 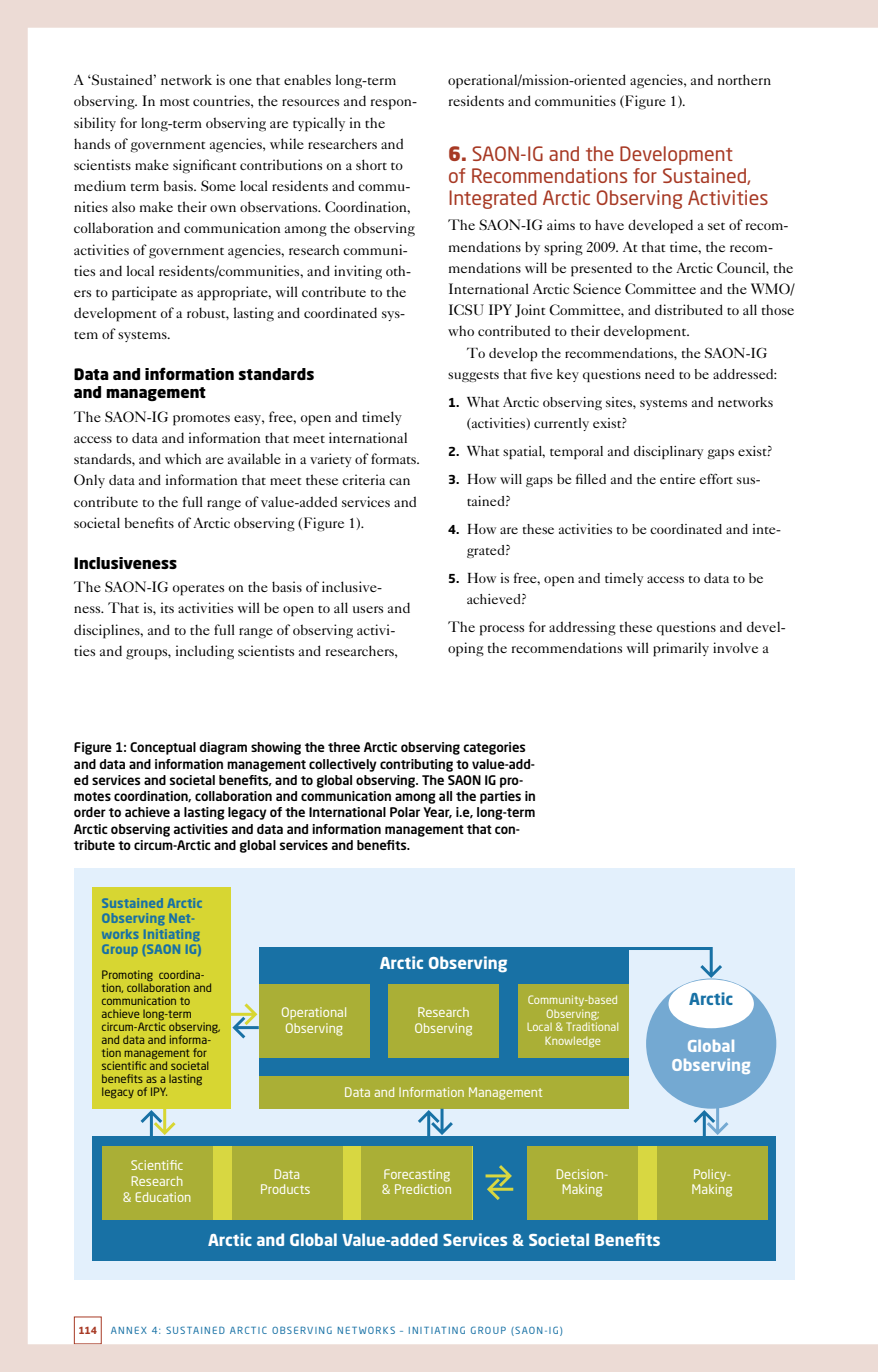 I want to click on who, so click(x=461, y=330).
